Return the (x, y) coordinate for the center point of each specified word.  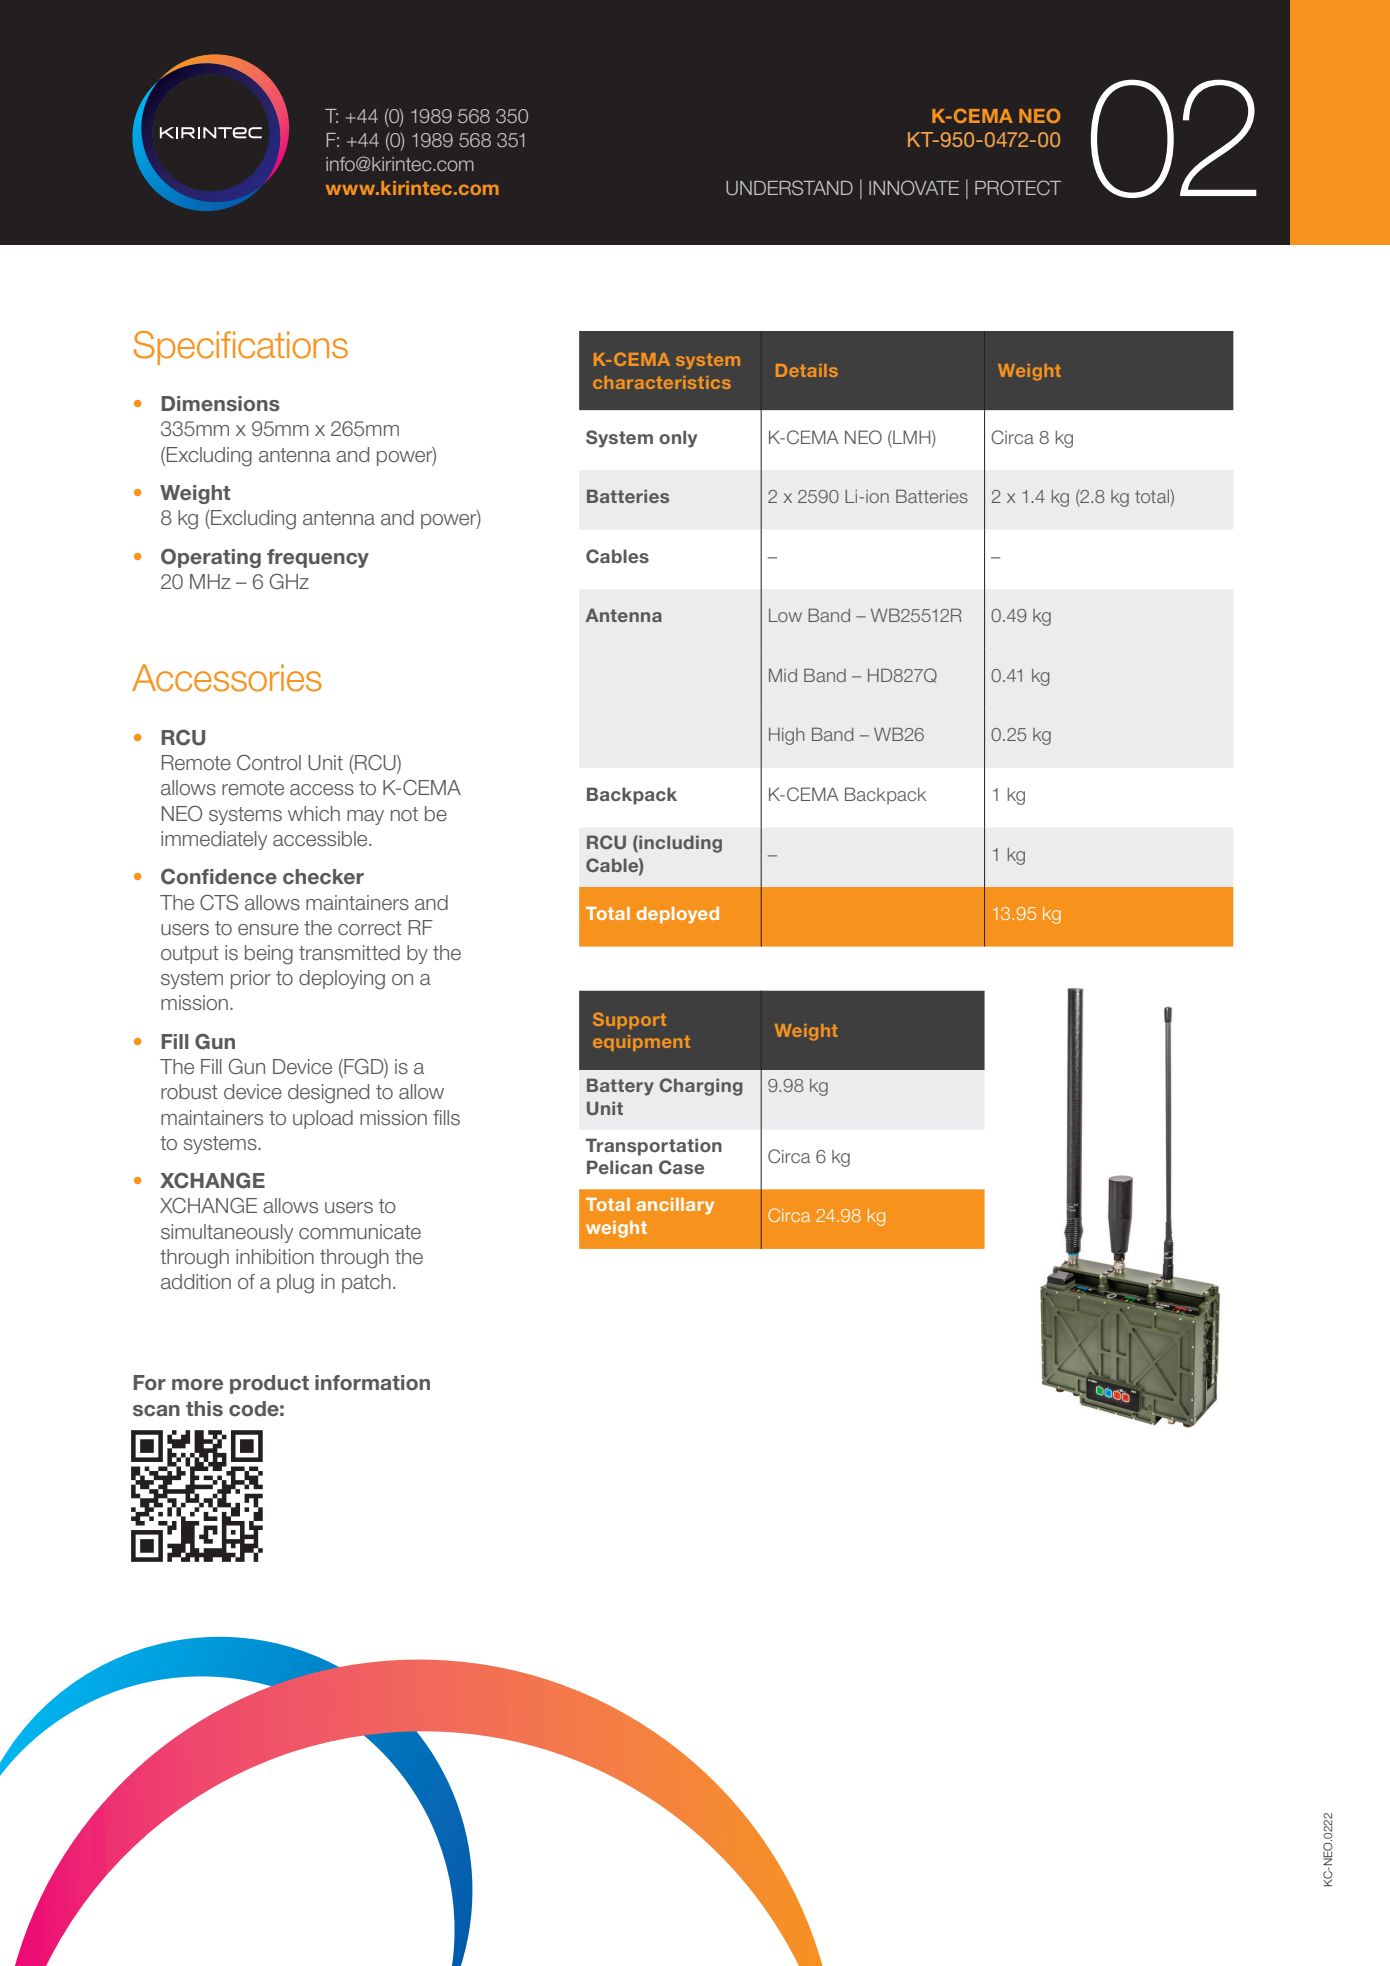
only (678, 439)
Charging (701, 1087)
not (404, 814)
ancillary (675, 1206)
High (787, 736)
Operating (211, 558)
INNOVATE (914, 188)
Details (807, 370)
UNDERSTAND (789, 188)
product (269, 1384)
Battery (620, 1087)
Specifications (241, 348)
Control (269, 762)
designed (328, 1094)
